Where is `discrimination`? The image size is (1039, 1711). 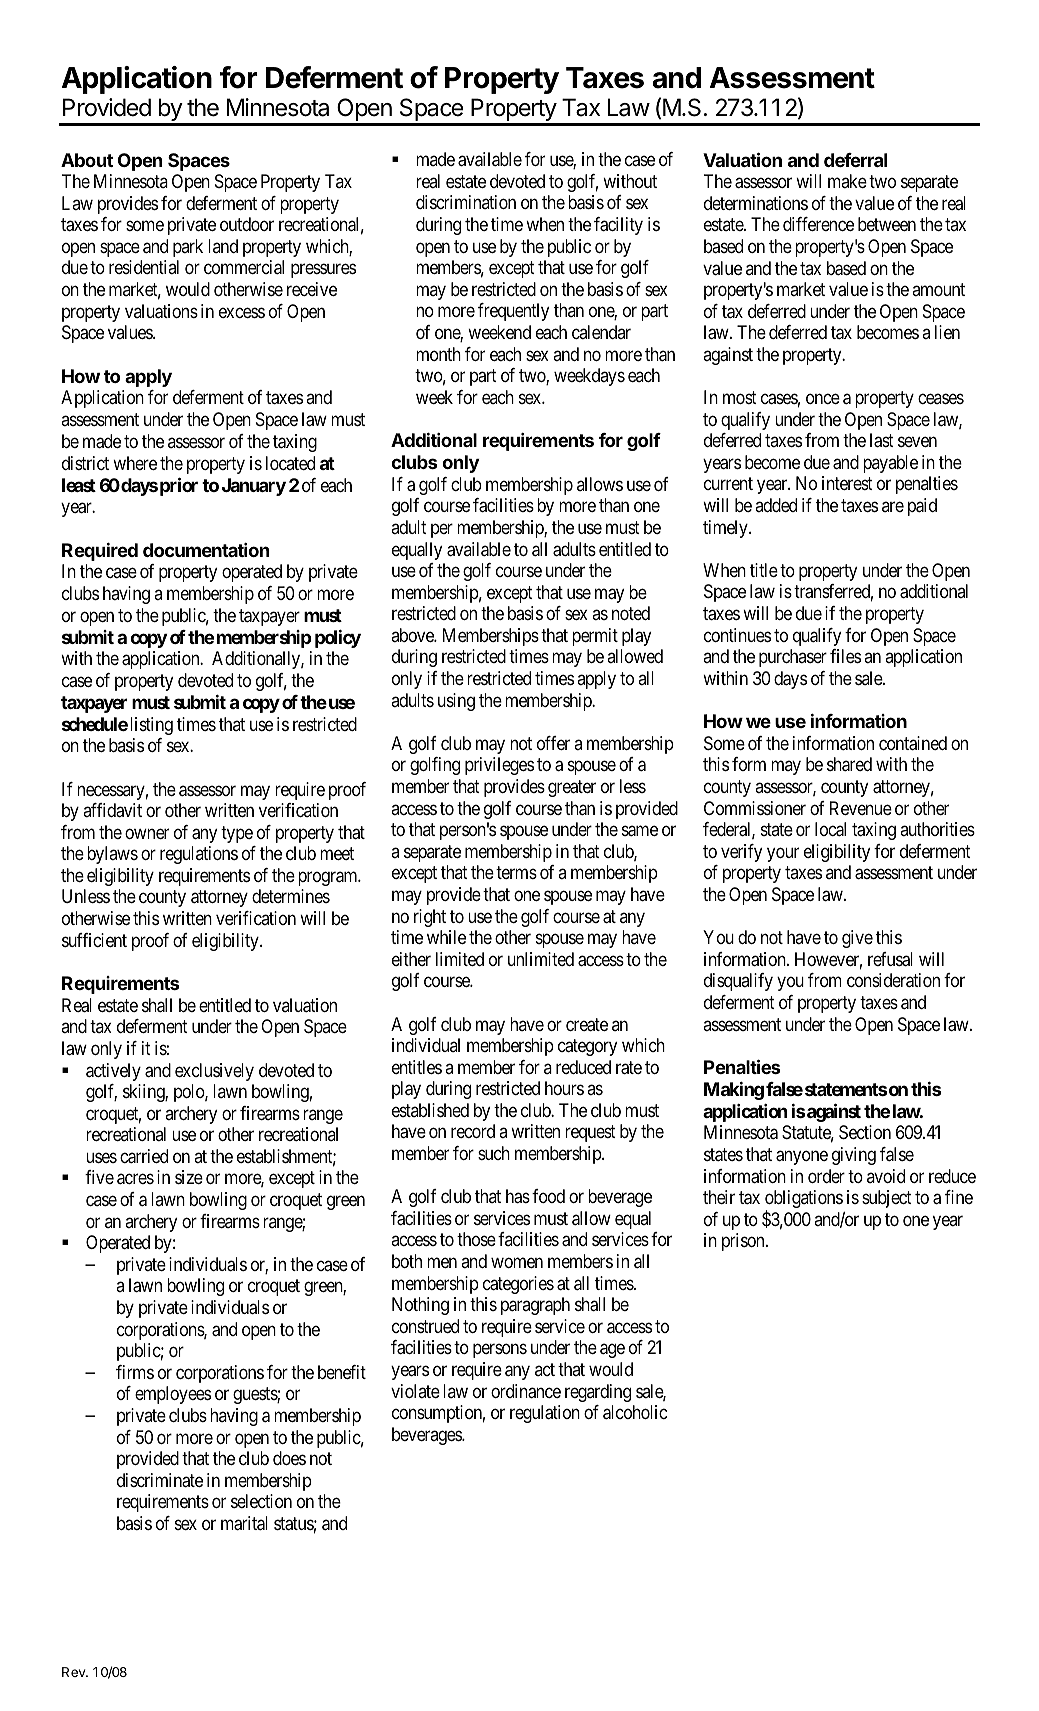 discrimination is located at coordinates (466, 202).
